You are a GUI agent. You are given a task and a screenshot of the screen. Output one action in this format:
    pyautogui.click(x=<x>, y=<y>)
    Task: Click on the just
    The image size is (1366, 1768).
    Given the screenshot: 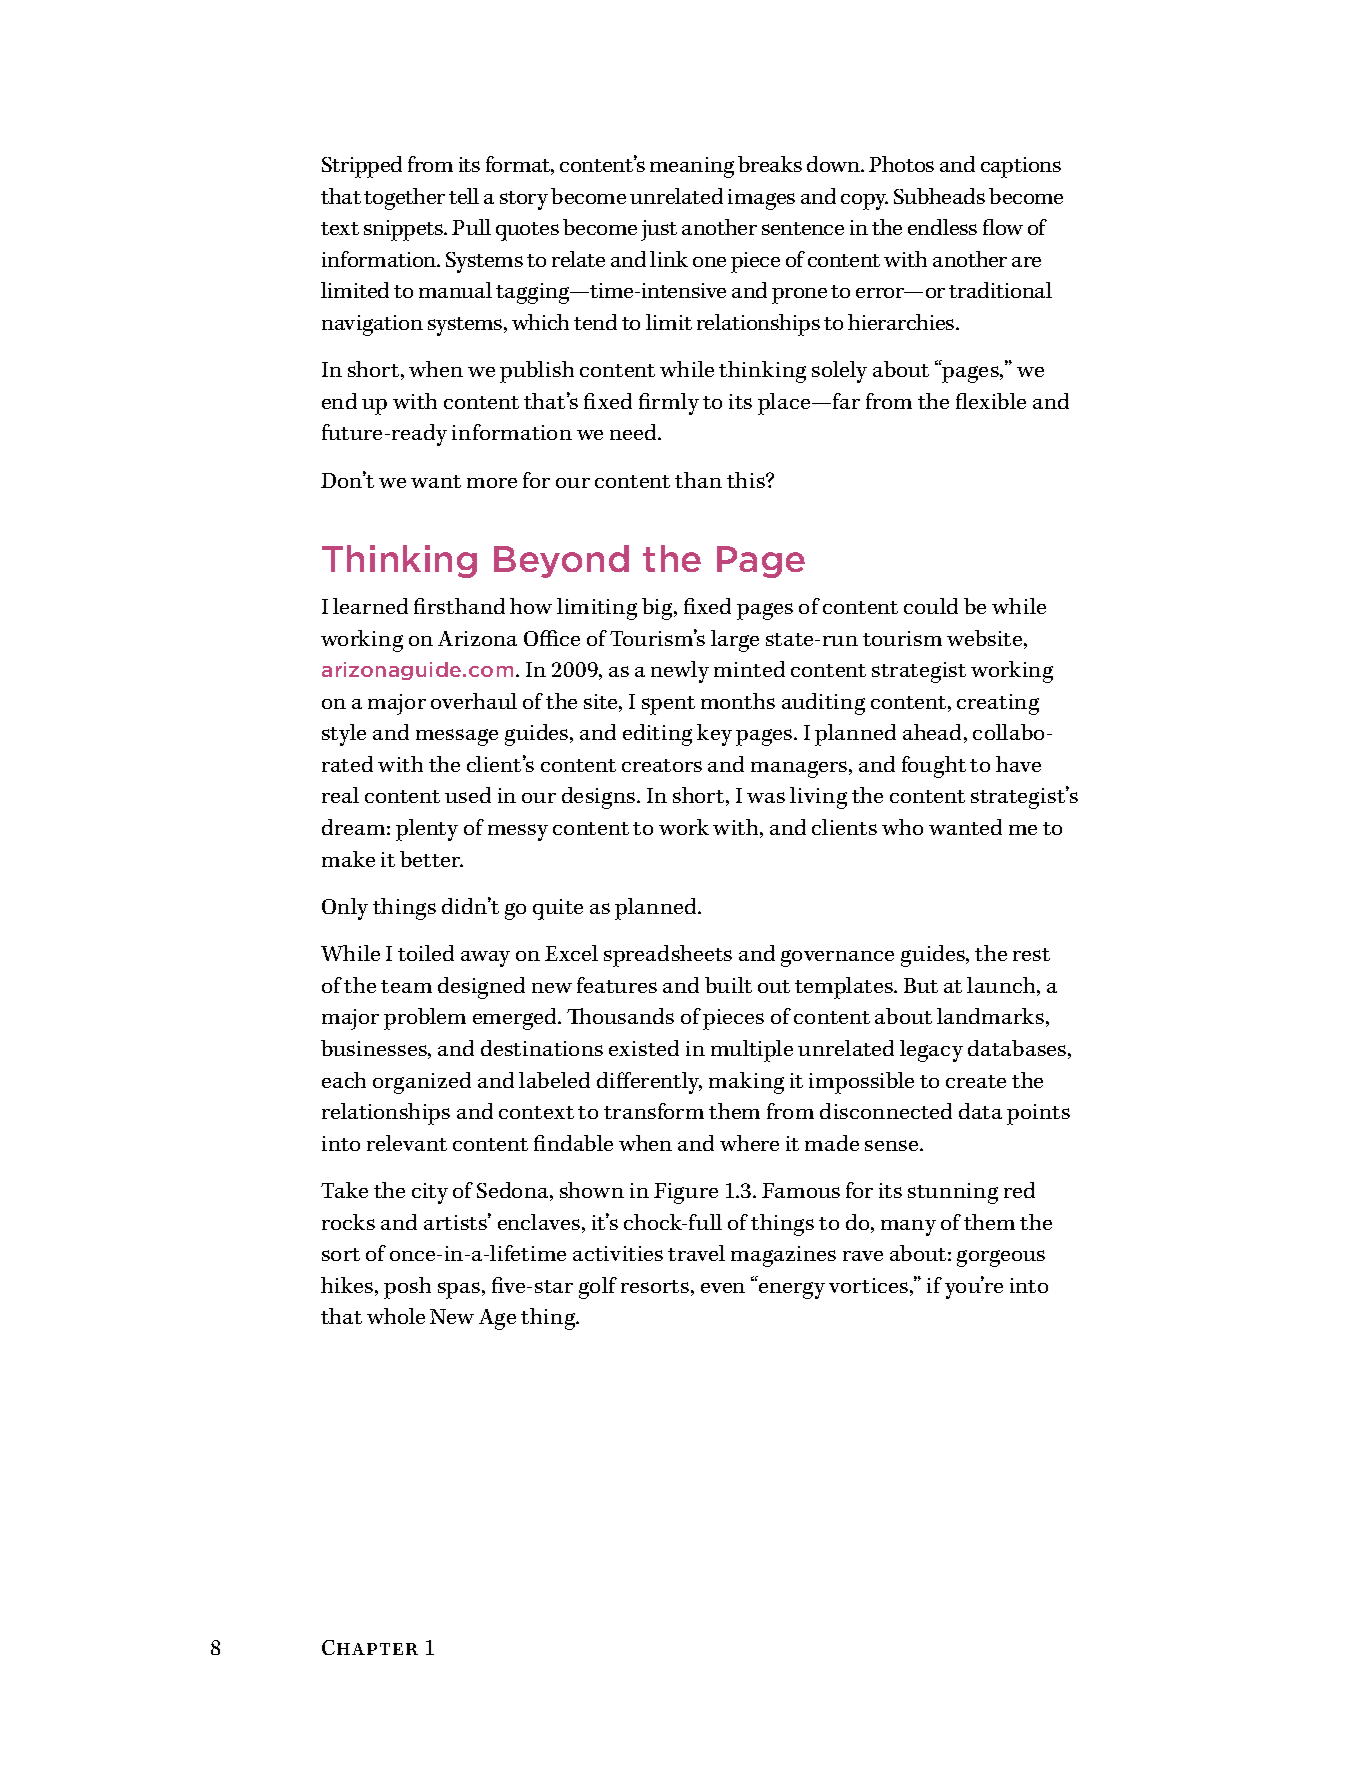 What is the action you would take?
    pyautogui.click(x=659, y=230)
